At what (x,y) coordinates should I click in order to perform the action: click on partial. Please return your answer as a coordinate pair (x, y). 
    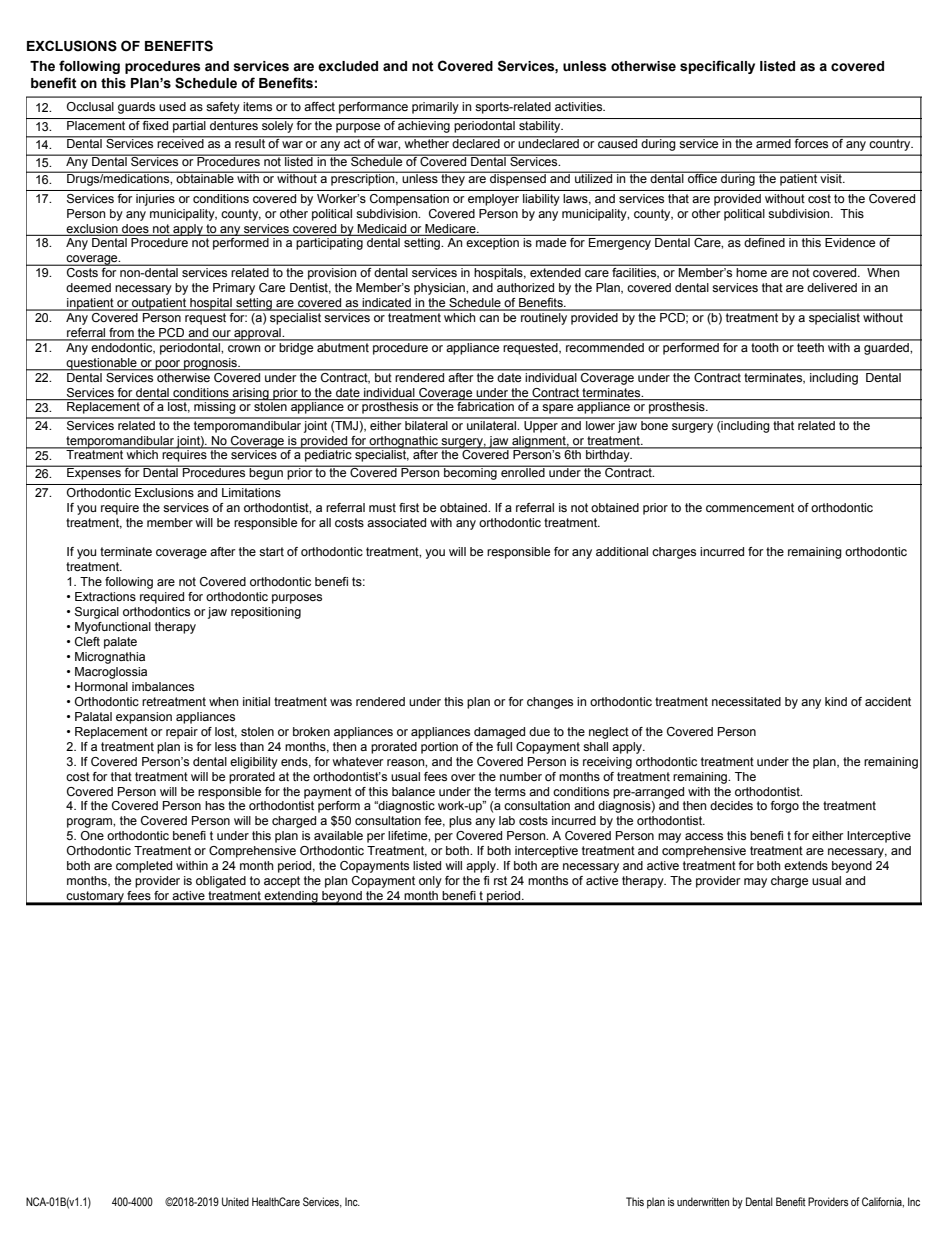
    Looking at the image, I should click on (189, 125).
